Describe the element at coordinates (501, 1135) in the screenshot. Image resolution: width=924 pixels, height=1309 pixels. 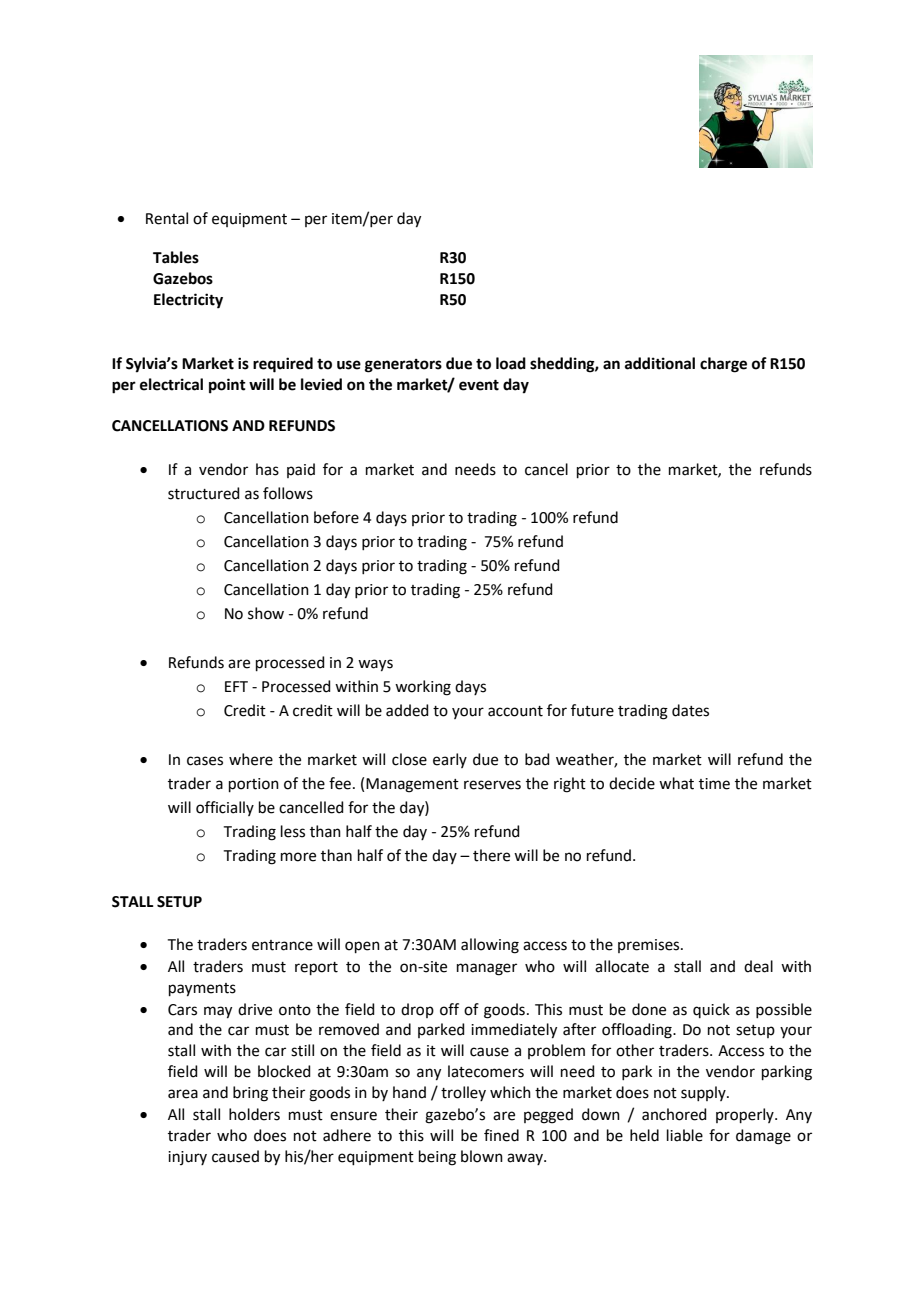
I see `fined` at that location.
